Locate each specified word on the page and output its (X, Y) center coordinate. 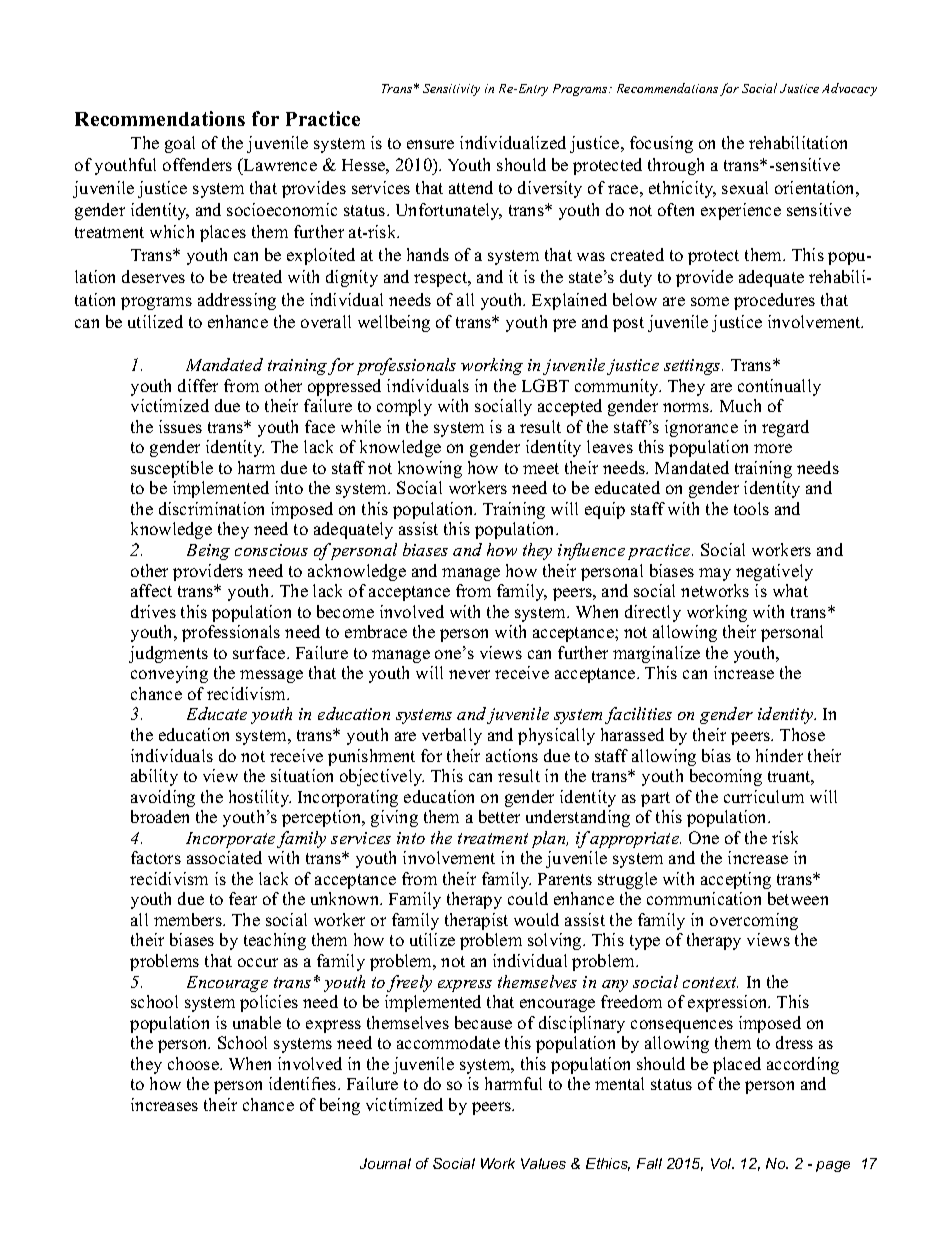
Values (543, 1163)
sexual (745, 187)
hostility (260, 798)
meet (541, 468)
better (499, 816)
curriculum (764, 796)
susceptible (172, 469)
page (833, 1166)
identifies (304, 1083)
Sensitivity (451, 90)
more (773, 448)
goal (180, 144)
